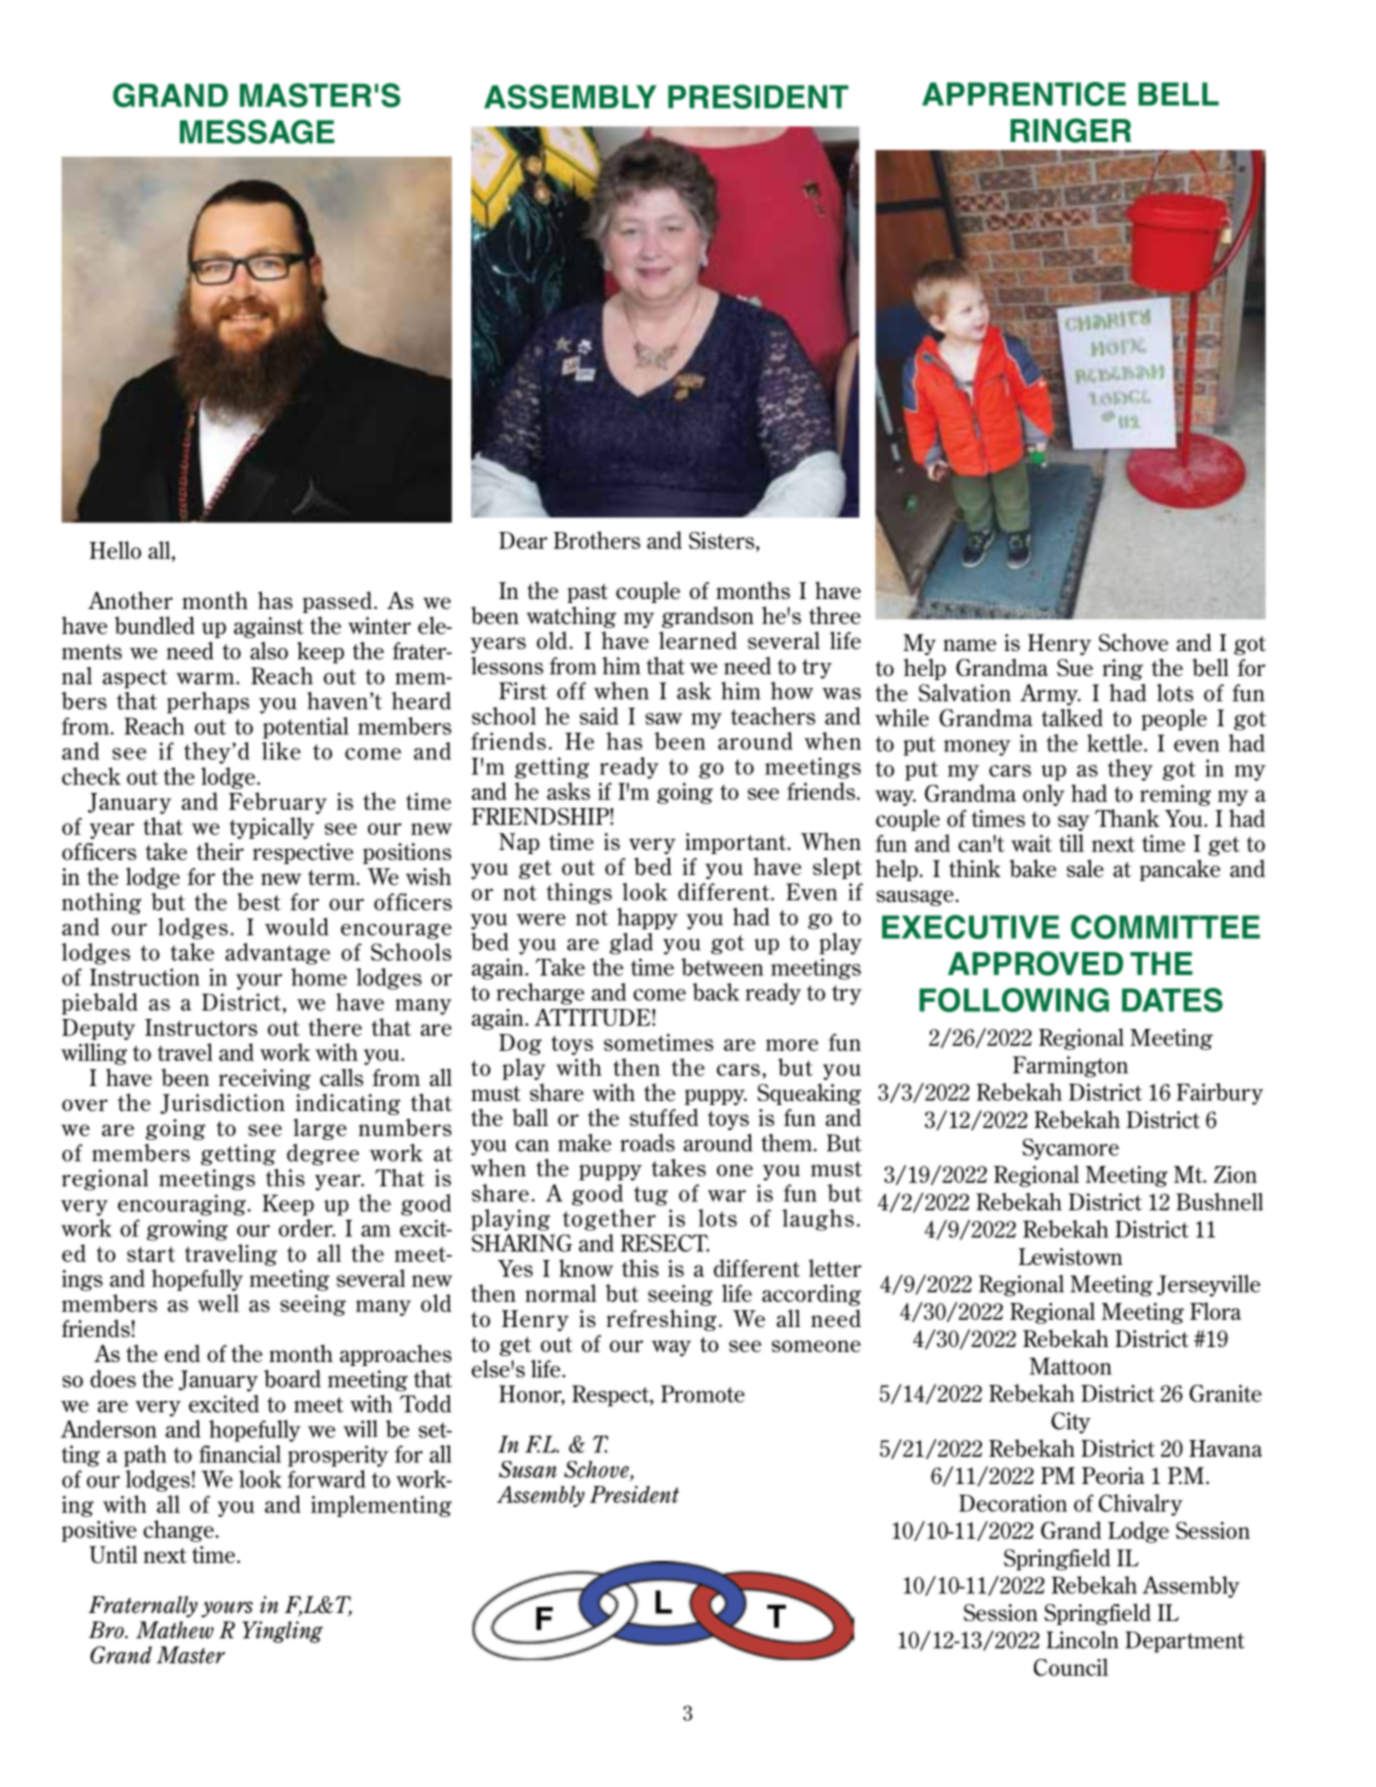 The width and height of the image is (1376, 1787). What do you see at coordinates (723, 540) in the image?
I see `Sisters` at bounding box center [723, 540].
